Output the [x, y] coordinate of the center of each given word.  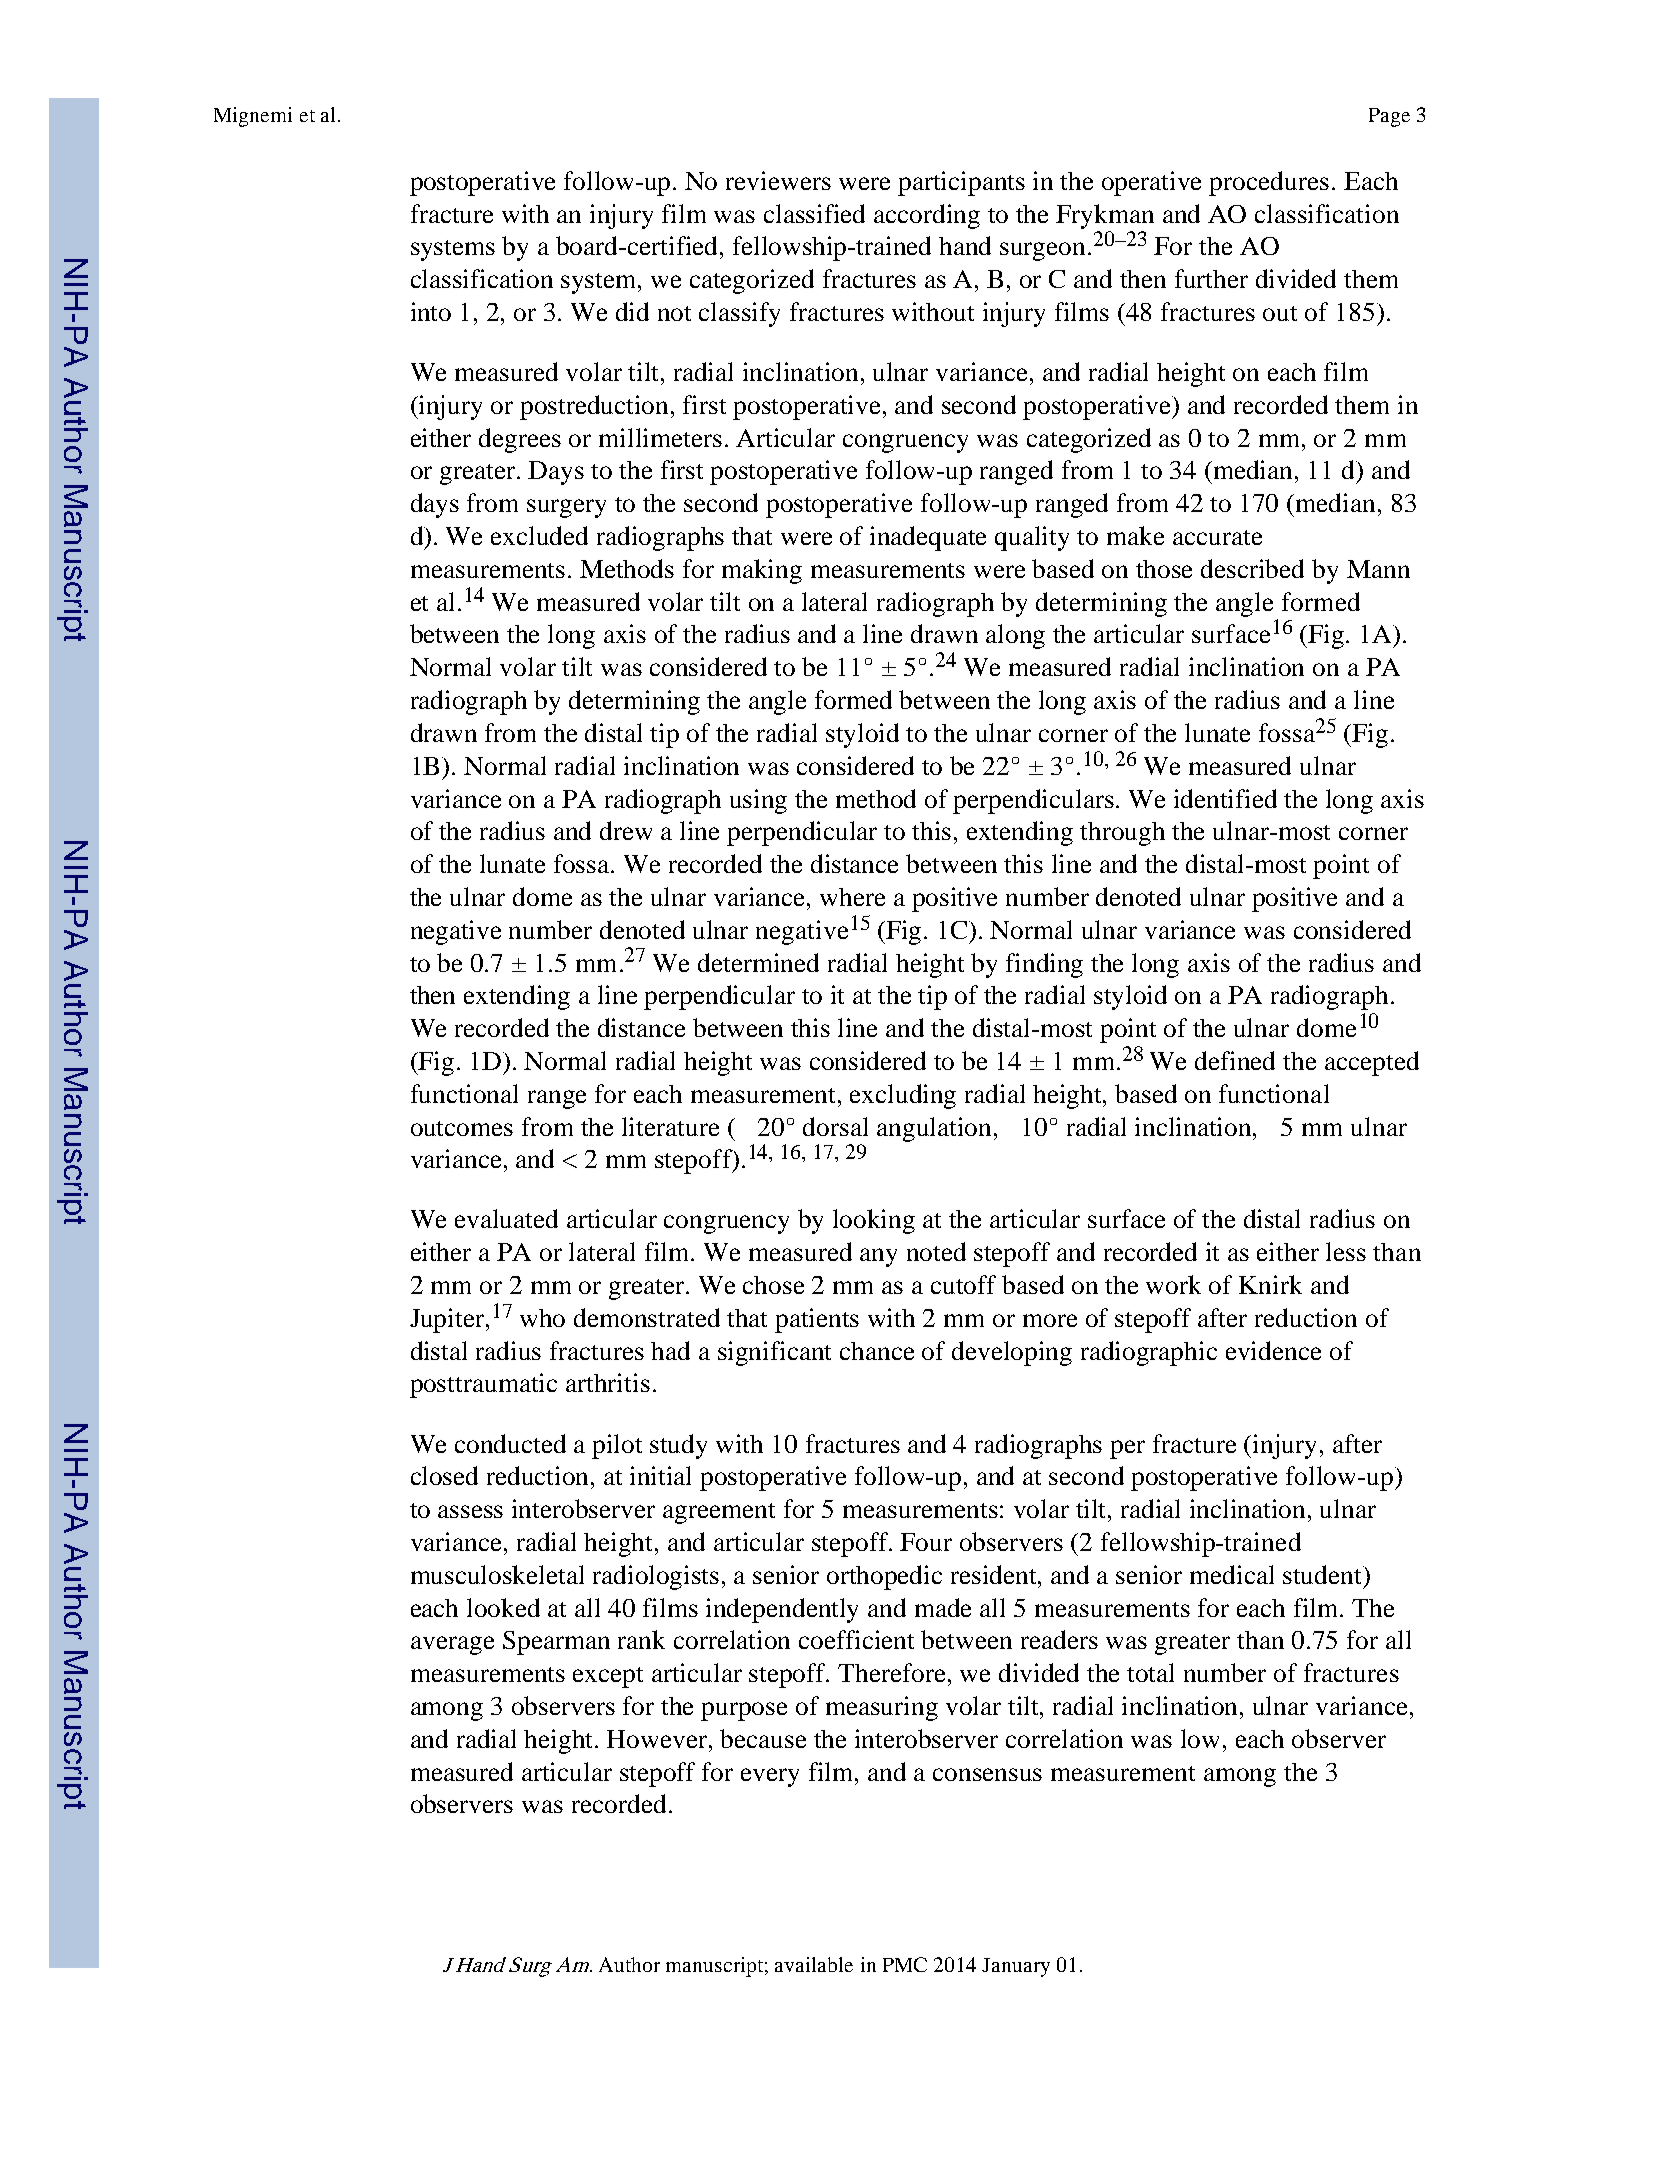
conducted [510, 1443]
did [632, 311]
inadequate [928, 538]
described [1252, 568]
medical [1232, 1574]
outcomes [462, 1128]
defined [1235, 1060]
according [927, 216]
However [658, 1739]
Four [926, 1542]
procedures [1269, 183]
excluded [539, 535]
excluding [903, 1096]
